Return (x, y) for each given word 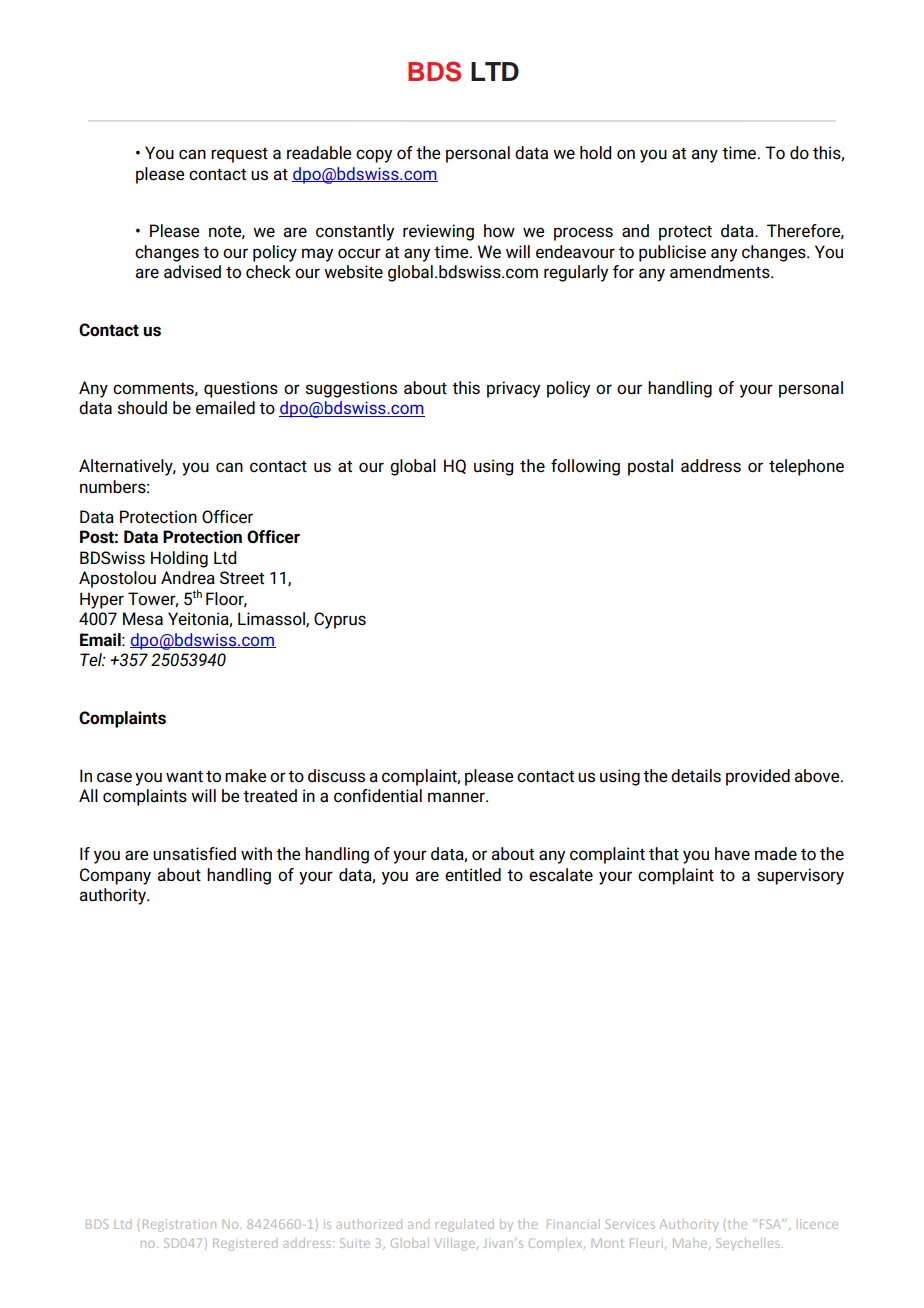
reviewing (438, 232)
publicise (672, 253)
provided (758, 777)
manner (457, 797)
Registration (179, 1225)
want (184, 777)
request (239, 155)
